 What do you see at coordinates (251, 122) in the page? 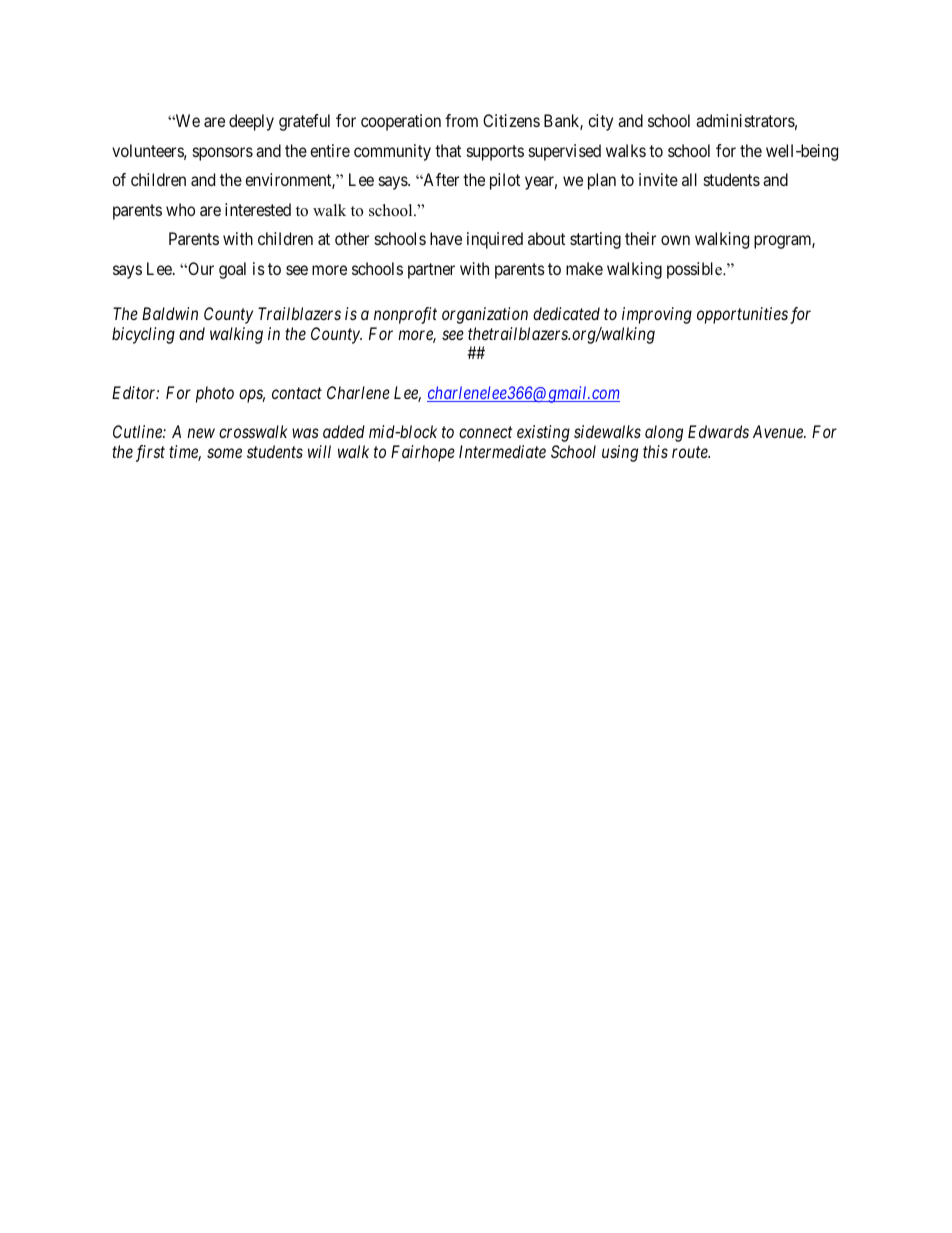
I see `deeply` at bounding box center [251, 122].
